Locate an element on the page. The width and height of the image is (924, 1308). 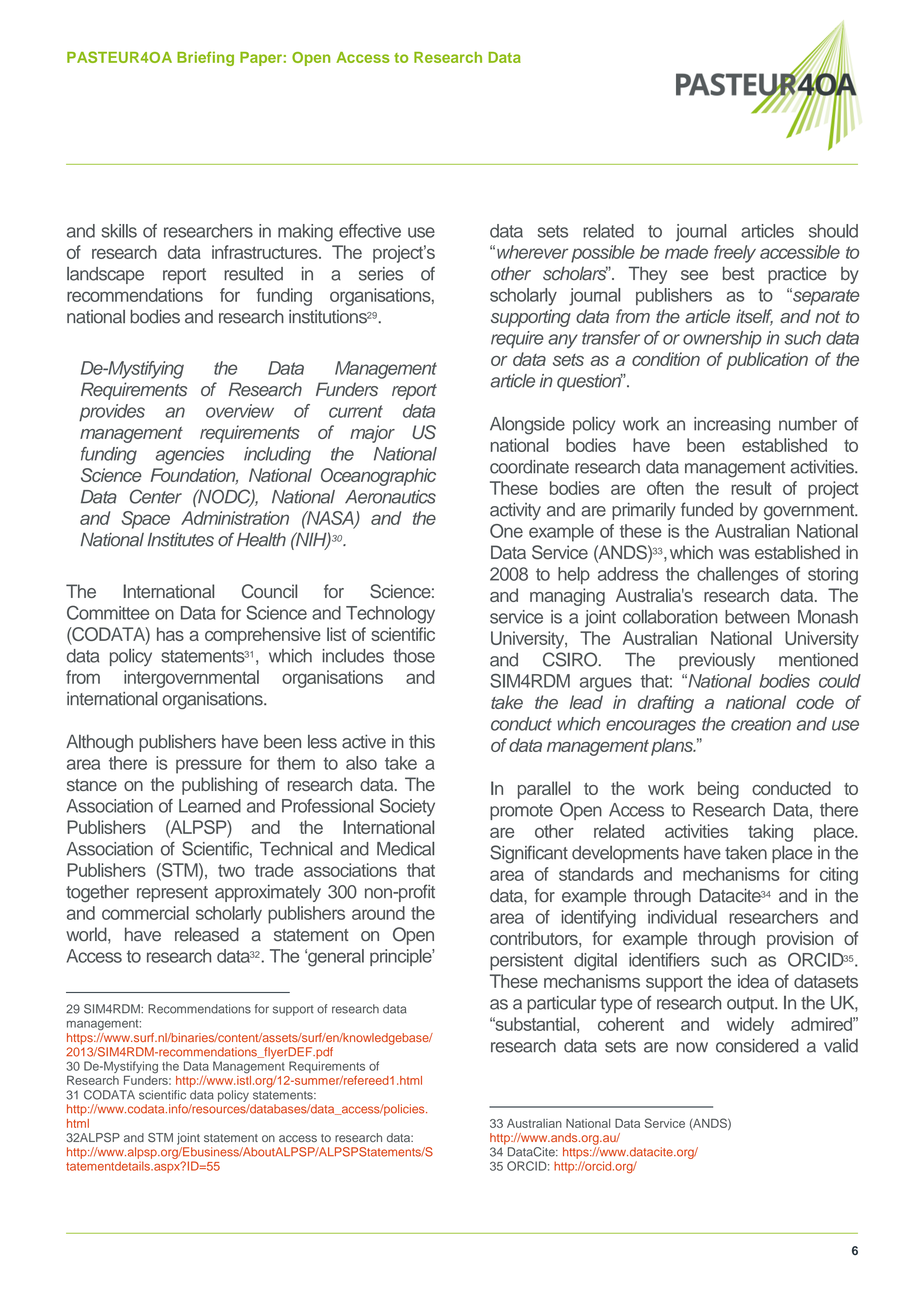
effective is located at coordinates (370, 231).
